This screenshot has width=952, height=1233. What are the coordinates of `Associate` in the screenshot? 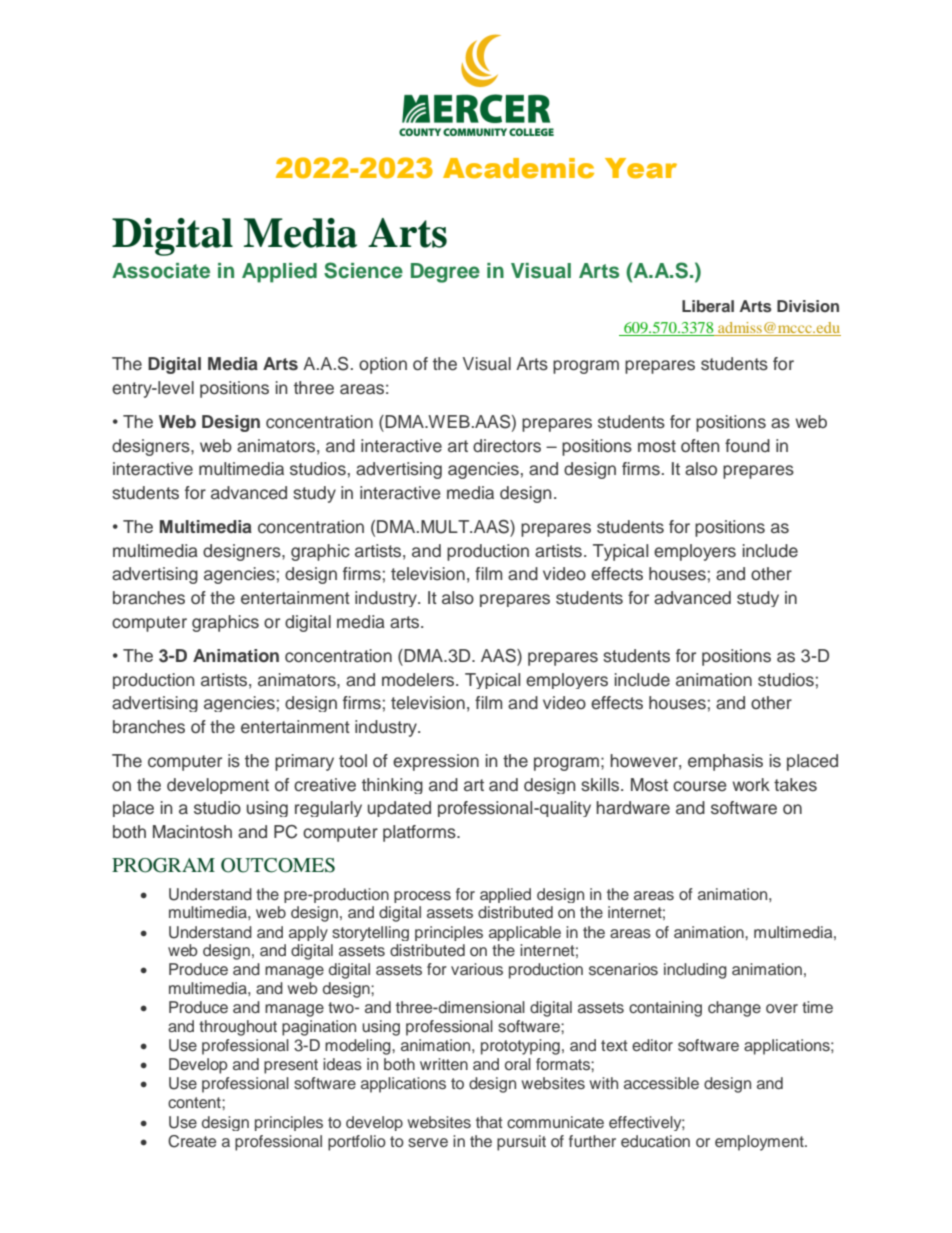 It's located at (161, 271).
